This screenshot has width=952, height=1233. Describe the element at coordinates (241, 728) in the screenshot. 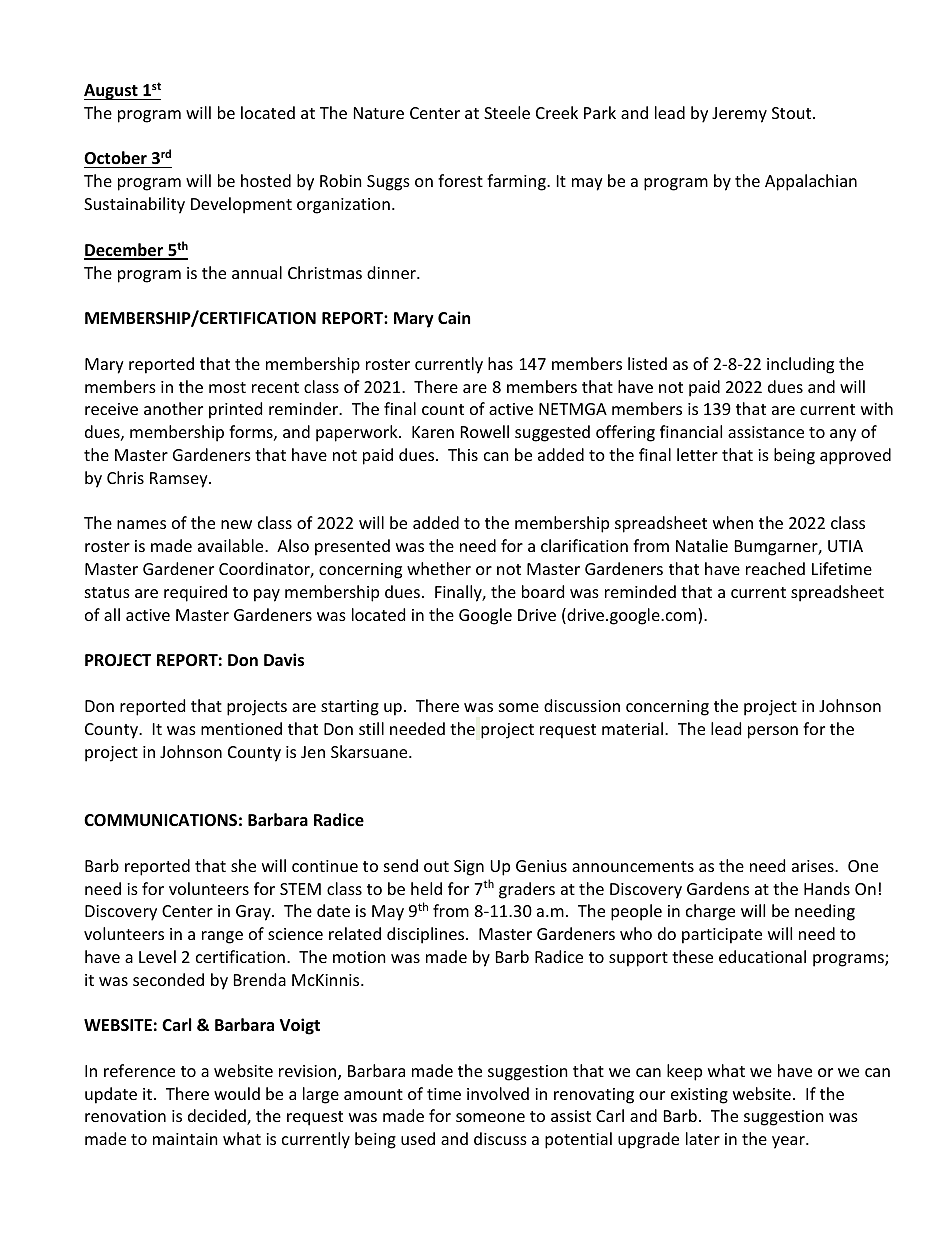

I see `mentioned` at that location.
